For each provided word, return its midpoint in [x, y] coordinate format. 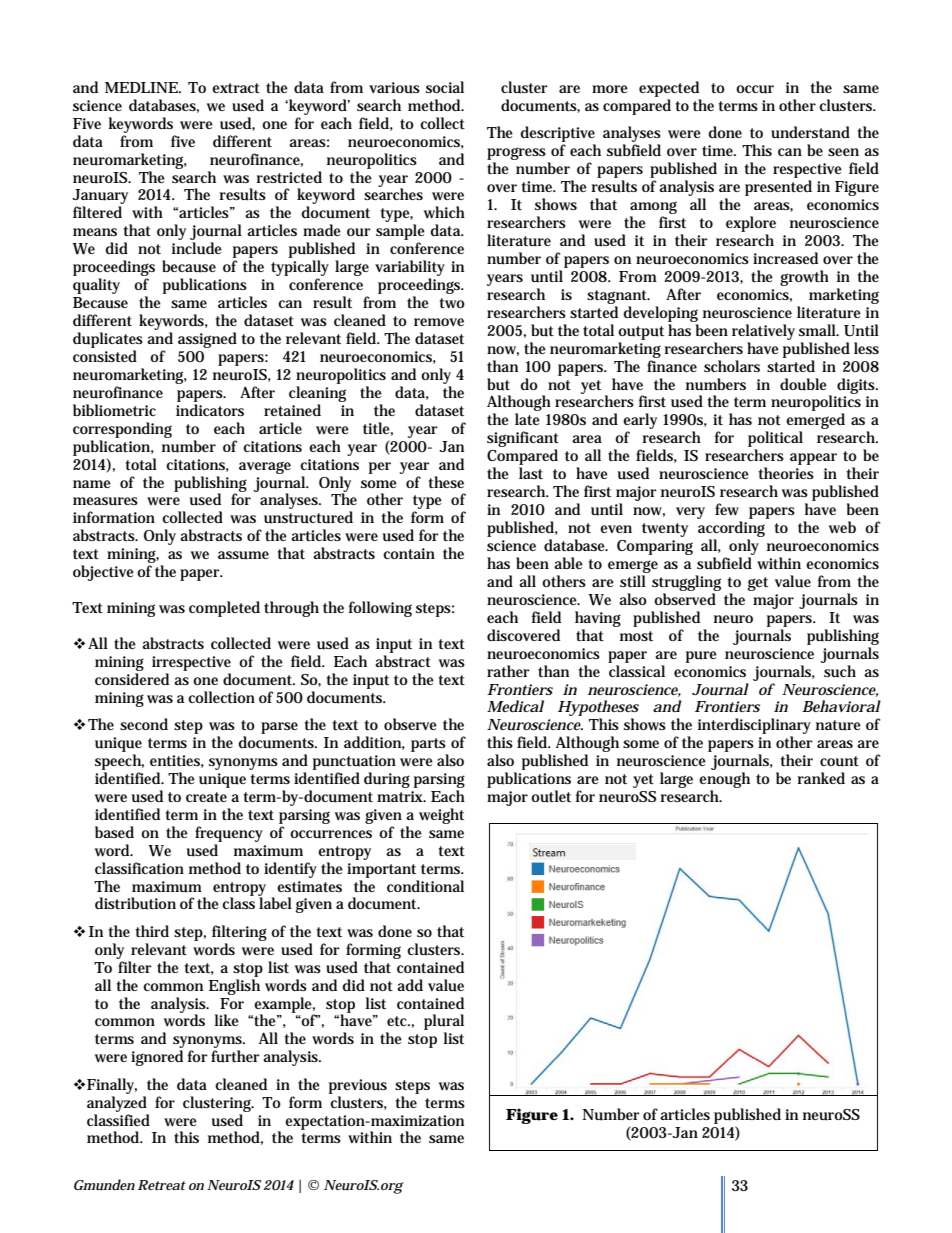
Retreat [162, 1185]
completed [224, 609]
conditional [425, 886]
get [758, 584]
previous [358, 1086]
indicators [210, 410]
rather [508, 671]
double [803, 384]
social [445, 87]
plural [444, 1023]
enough [724, 781]
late [527, 419]
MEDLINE [142, 87]
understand [810, 132]
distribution [135, 903]
